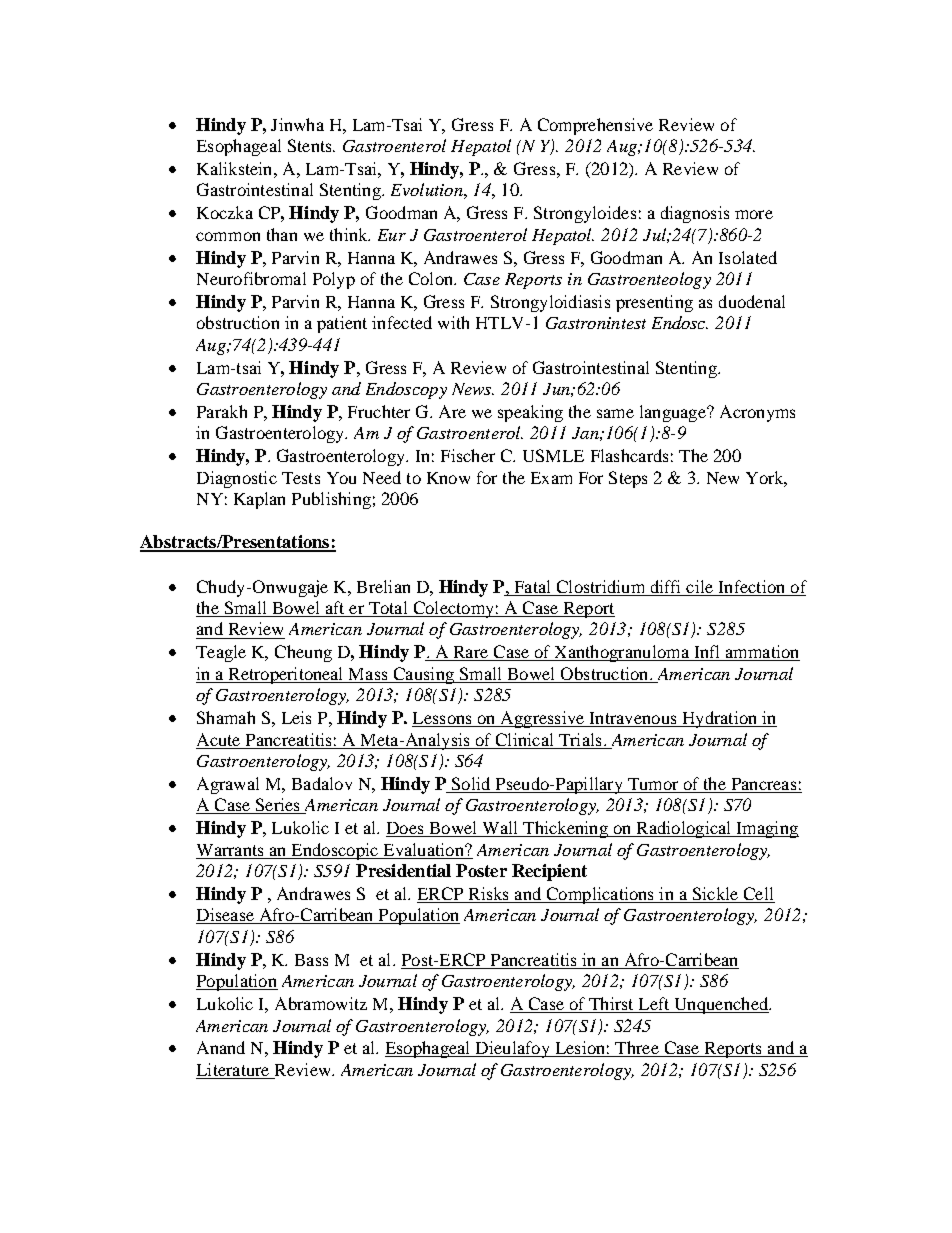  I want to click on Series, so click(277, 806).
